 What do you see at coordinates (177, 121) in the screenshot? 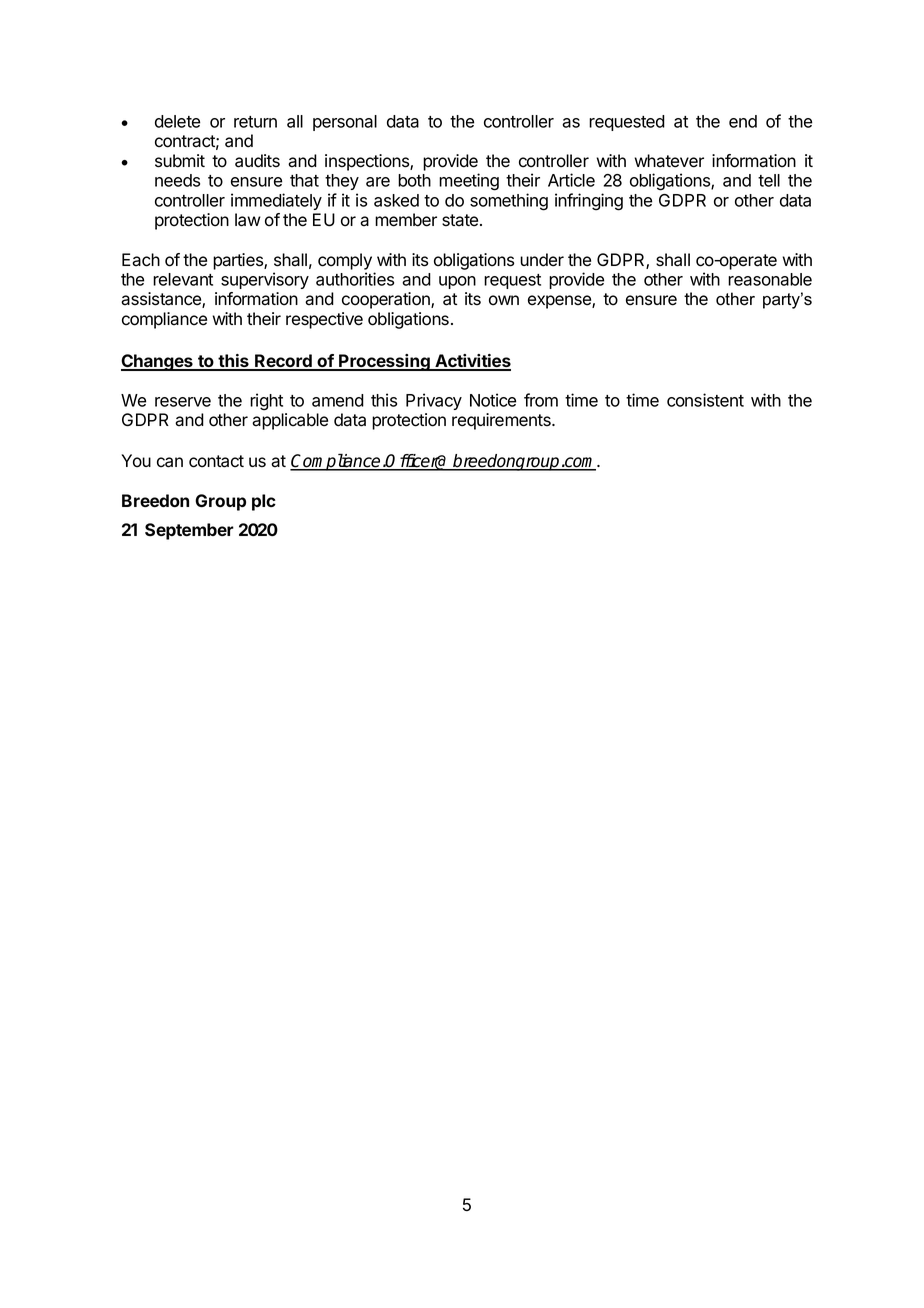
I see `delete` at bounding box center [177, 121].
